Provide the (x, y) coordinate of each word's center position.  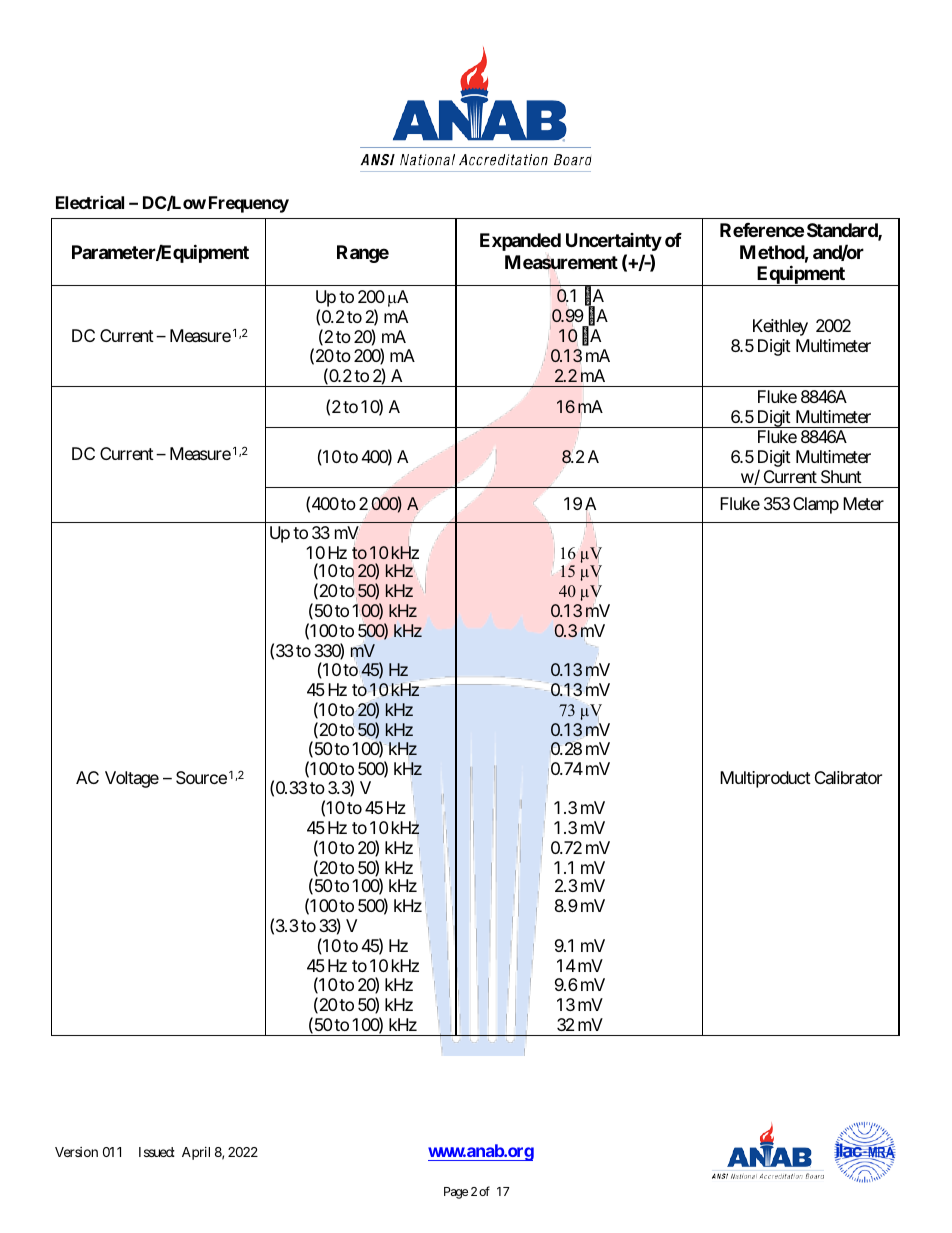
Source (201, 777)
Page (456, 1193)
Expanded (520, 242)
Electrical (90, 202)
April (196, 1153)
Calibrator (848, 777)
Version (76, 1152)
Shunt (841, 476)
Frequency (249, 204)
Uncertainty (614, 242)
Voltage (132, 779)
